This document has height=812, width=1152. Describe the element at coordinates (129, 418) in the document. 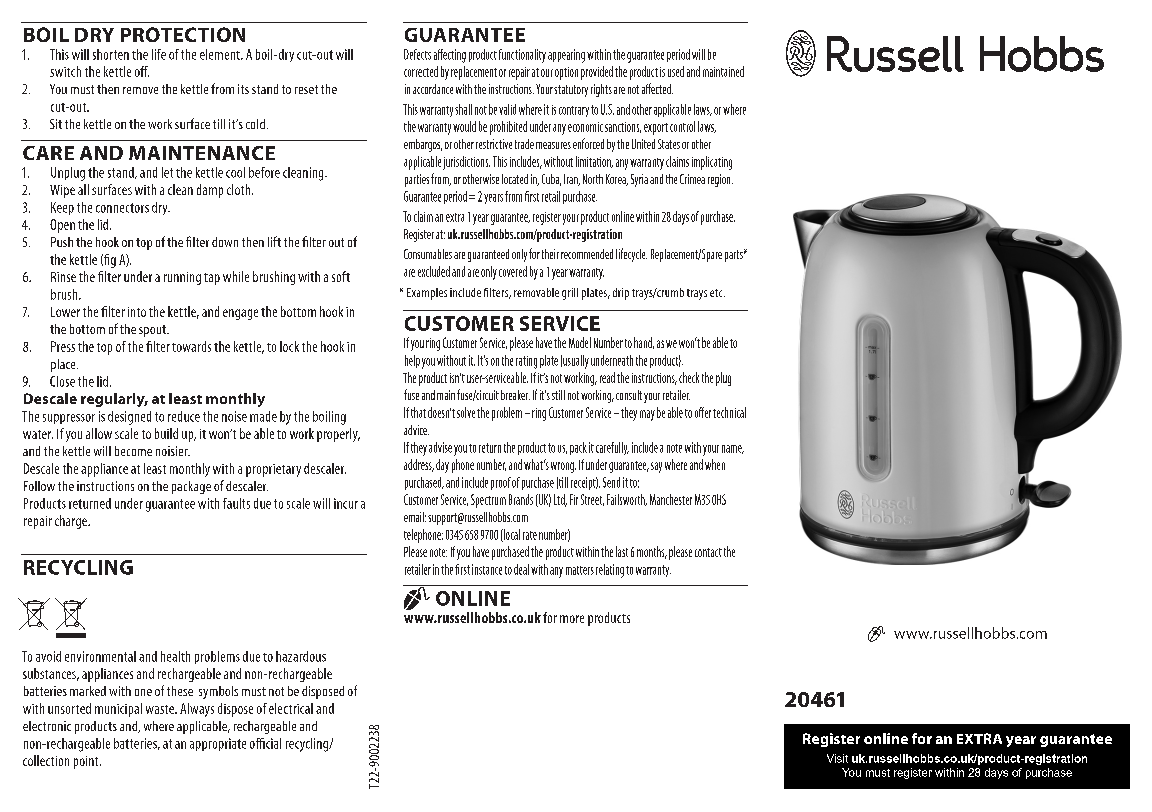

I see `designed` at that location.
